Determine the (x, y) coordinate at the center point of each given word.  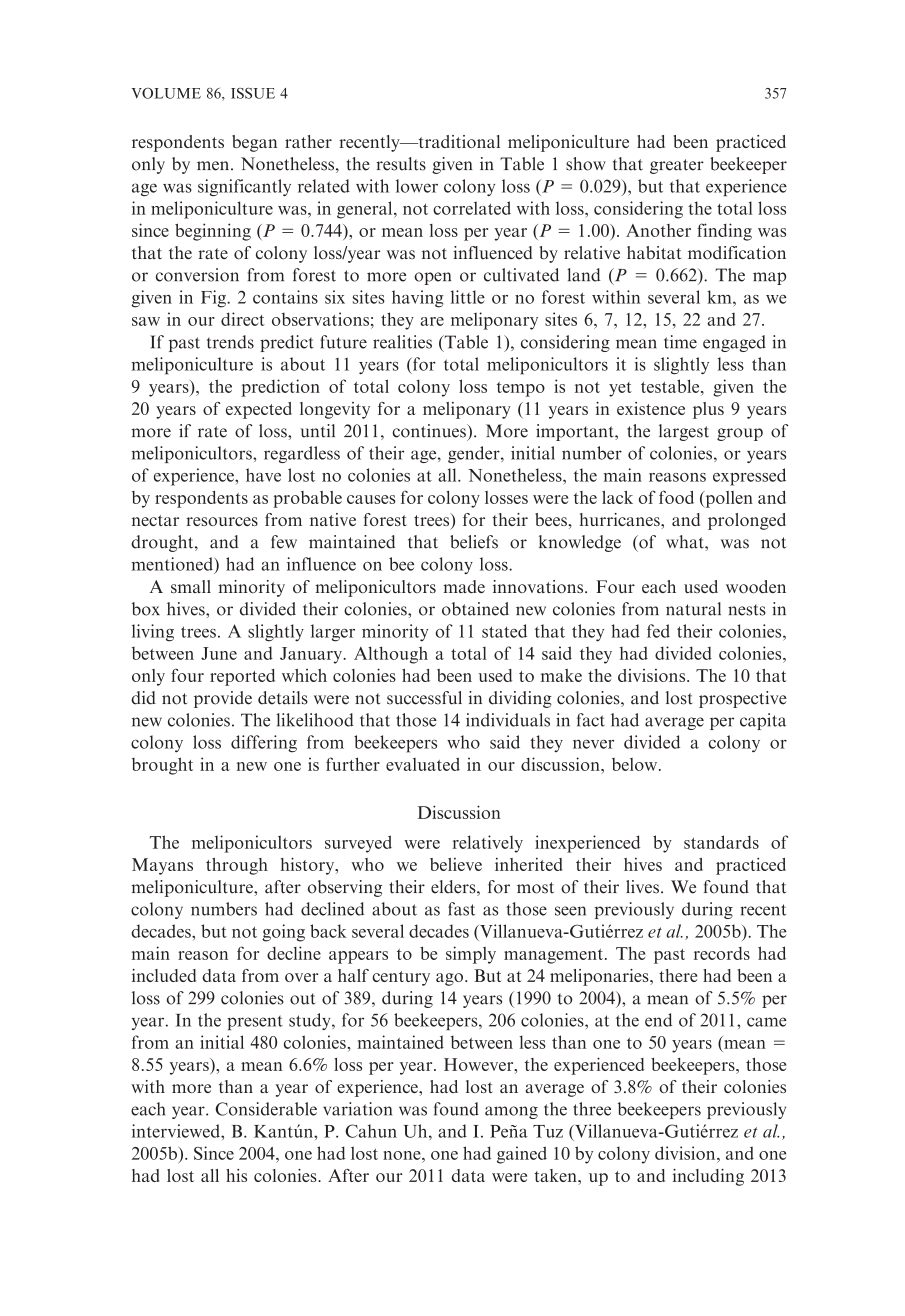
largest (684, 432)
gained (522, 1155)
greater (677, 166)
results (401, 164)
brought (162, 766)
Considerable (266, 1109)
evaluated (423, 764)
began (254, 143)
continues (430, 431)
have (263, 475)
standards (721, 842)
